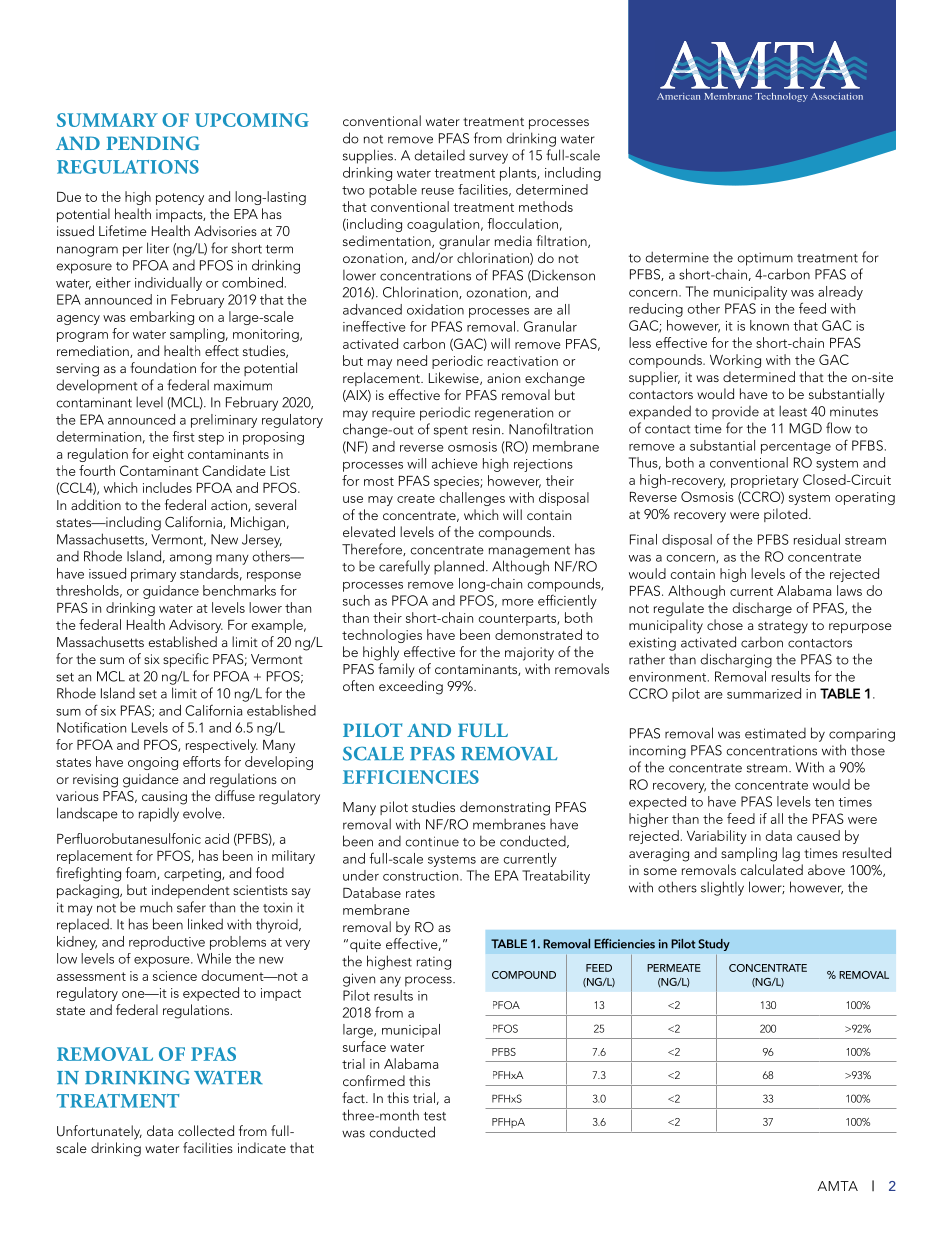 The width and height of the screenshot is (952, 1233). What do you see at coordinates (153, 143) in the screenshot?
I see `PENDING` at bounding box center [153, 143].
